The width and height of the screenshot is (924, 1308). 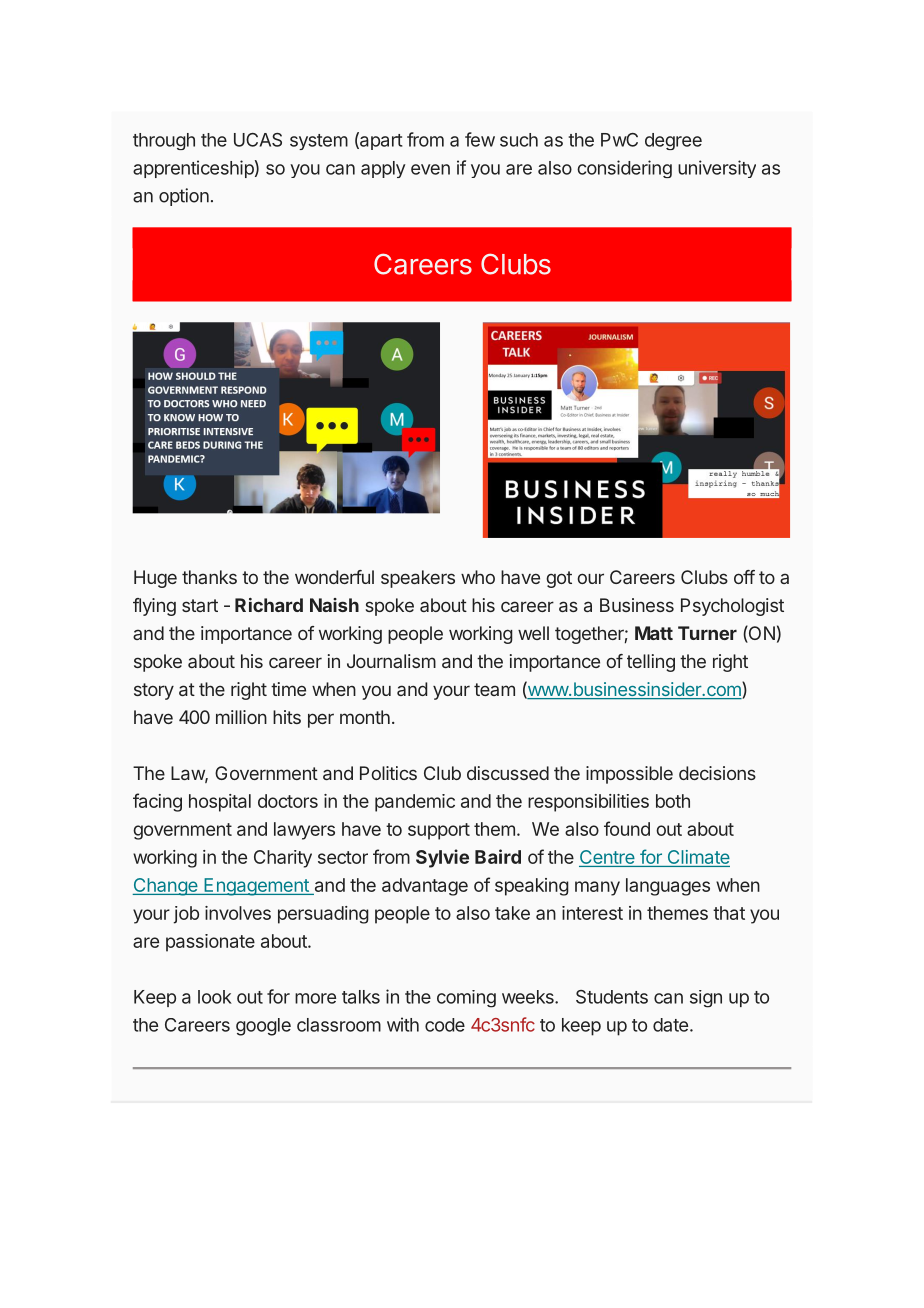 I want to click on sign, so click(x=706, y=999).
